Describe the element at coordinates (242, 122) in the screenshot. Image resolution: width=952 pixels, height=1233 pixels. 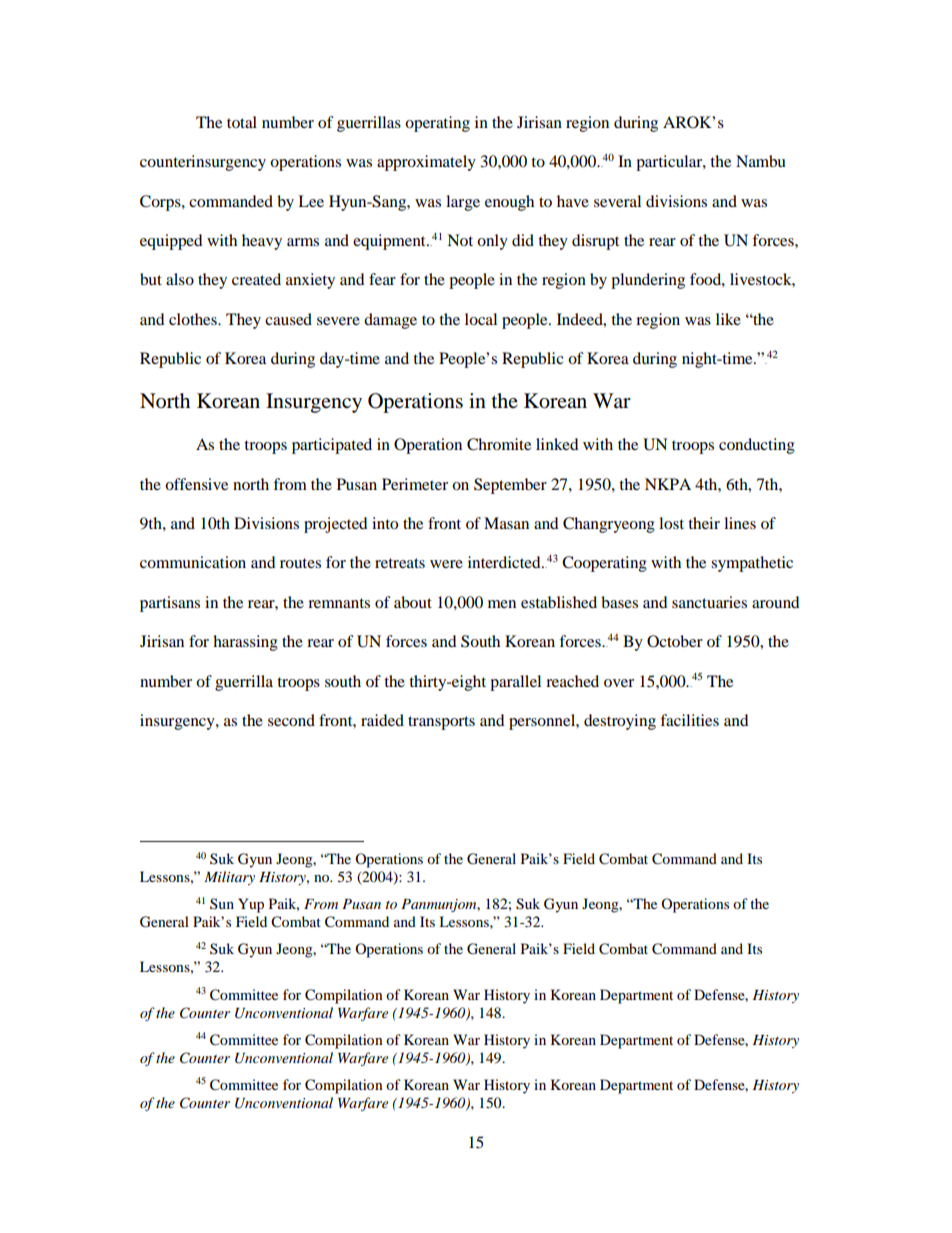
I see `total` at that location.
